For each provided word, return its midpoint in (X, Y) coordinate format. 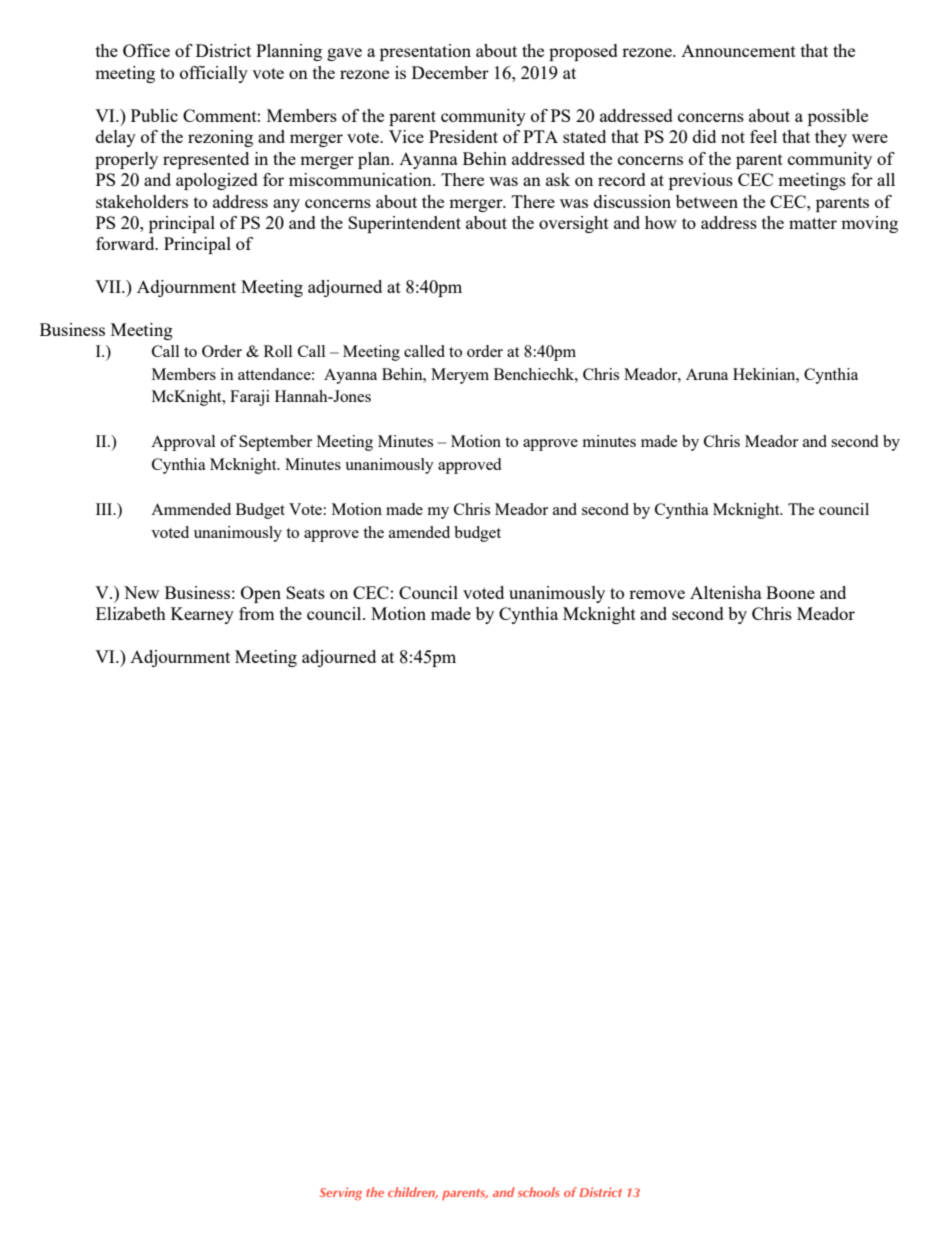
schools (539, 1192)
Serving (341, 1194)
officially (214, 74)
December (450, 72)
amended (419, 532)
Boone (790, 592)
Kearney (202, 615)
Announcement (738, 51)
